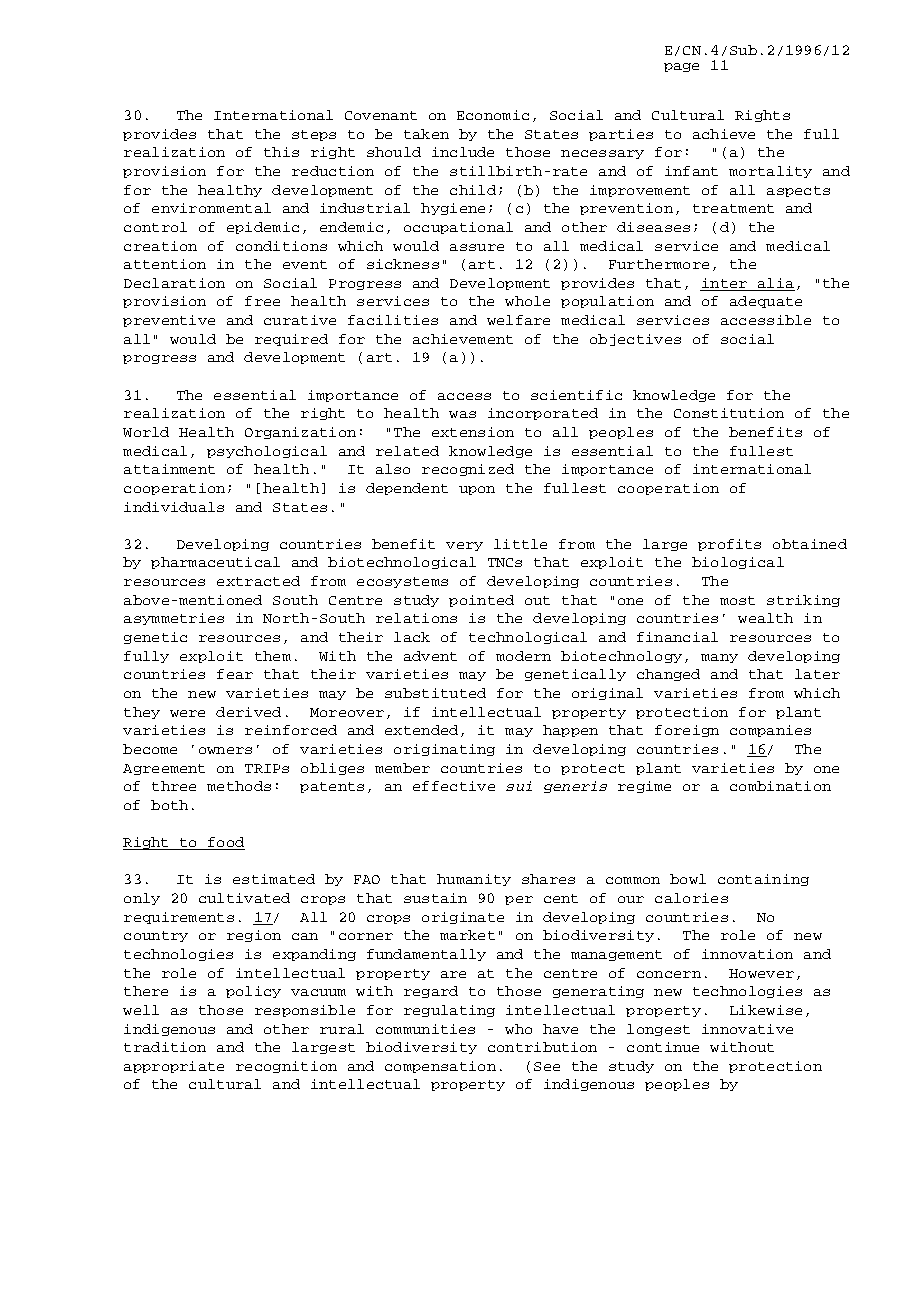 This screenshot has width=924, height=1308. What do you see at coordinates (766, 302) in the screenshot?
I see `adequate` at bounding box center [766, 302].
